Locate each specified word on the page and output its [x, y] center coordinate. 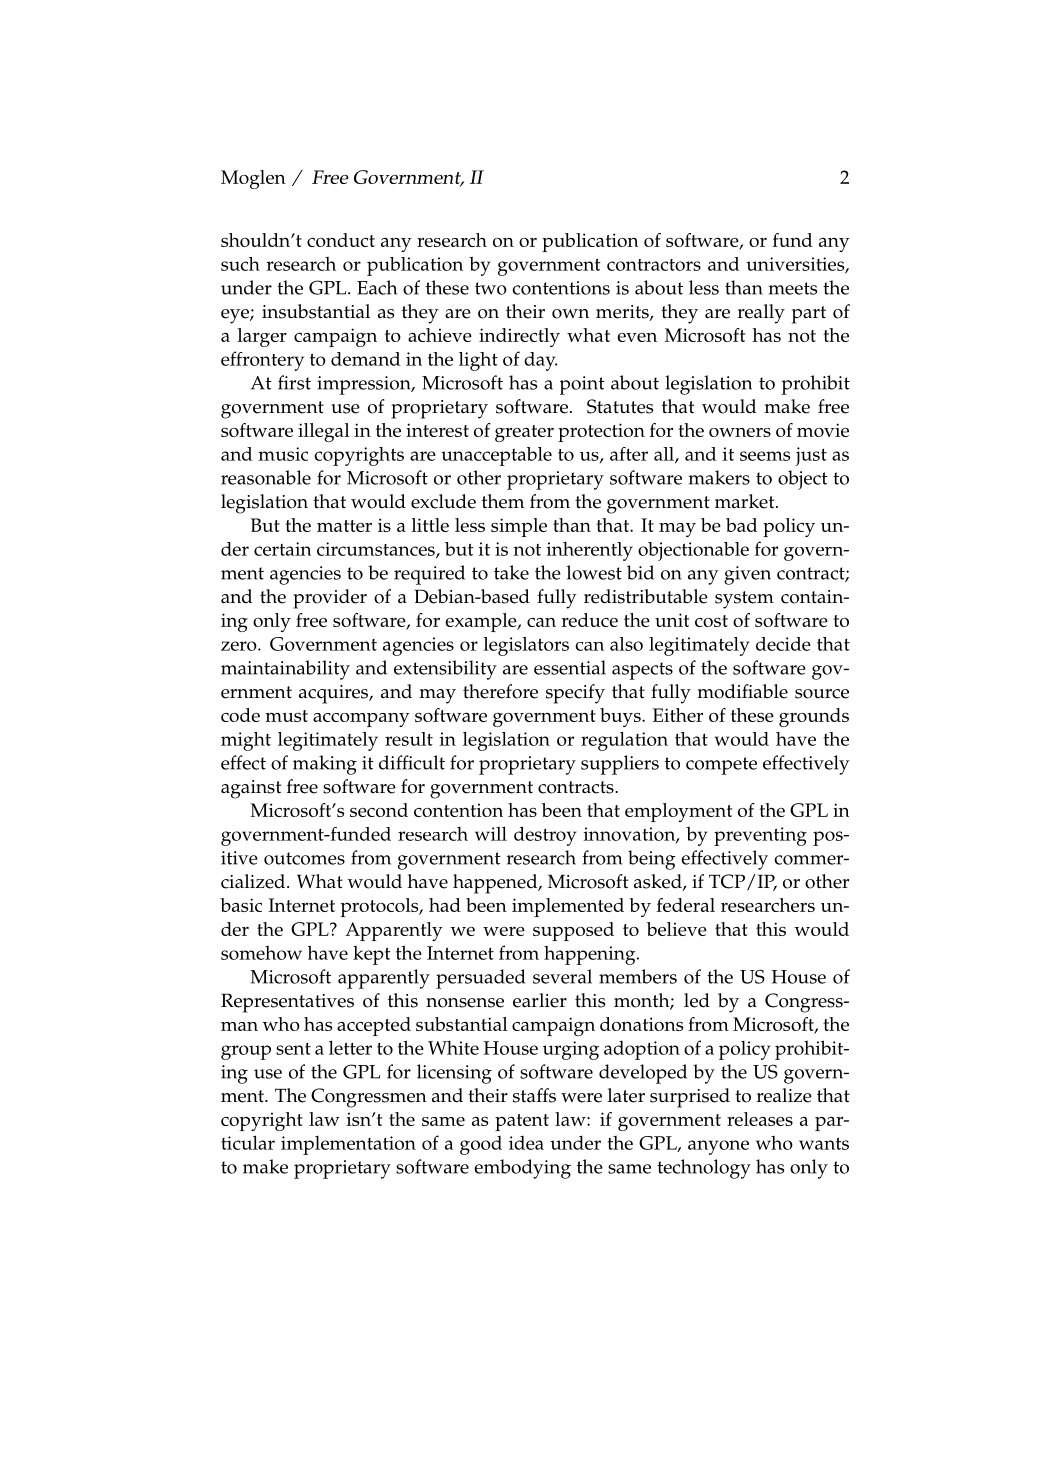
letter [350, 1047]
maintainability [285, 670]
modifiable [742, 691]
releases [760, 1119]
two [491, 288]
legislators [526, 646]
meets [792, 288]
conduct [341, 240]
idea [526, 1143]
